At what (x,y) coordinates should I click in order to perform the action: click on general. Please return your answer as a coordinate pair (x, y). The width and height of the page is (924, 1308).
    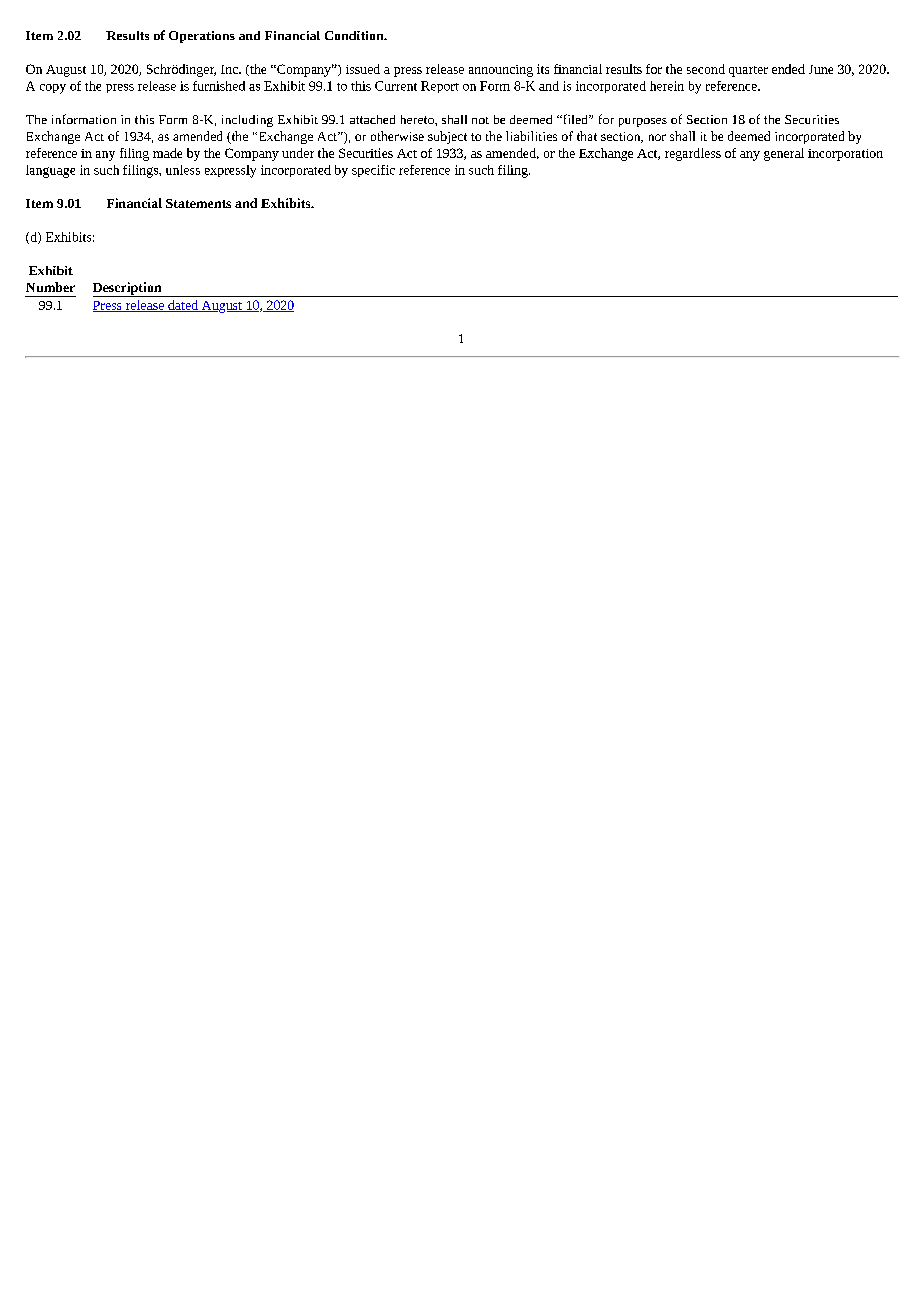
    Looking at the image, I should click on (784, 154).
